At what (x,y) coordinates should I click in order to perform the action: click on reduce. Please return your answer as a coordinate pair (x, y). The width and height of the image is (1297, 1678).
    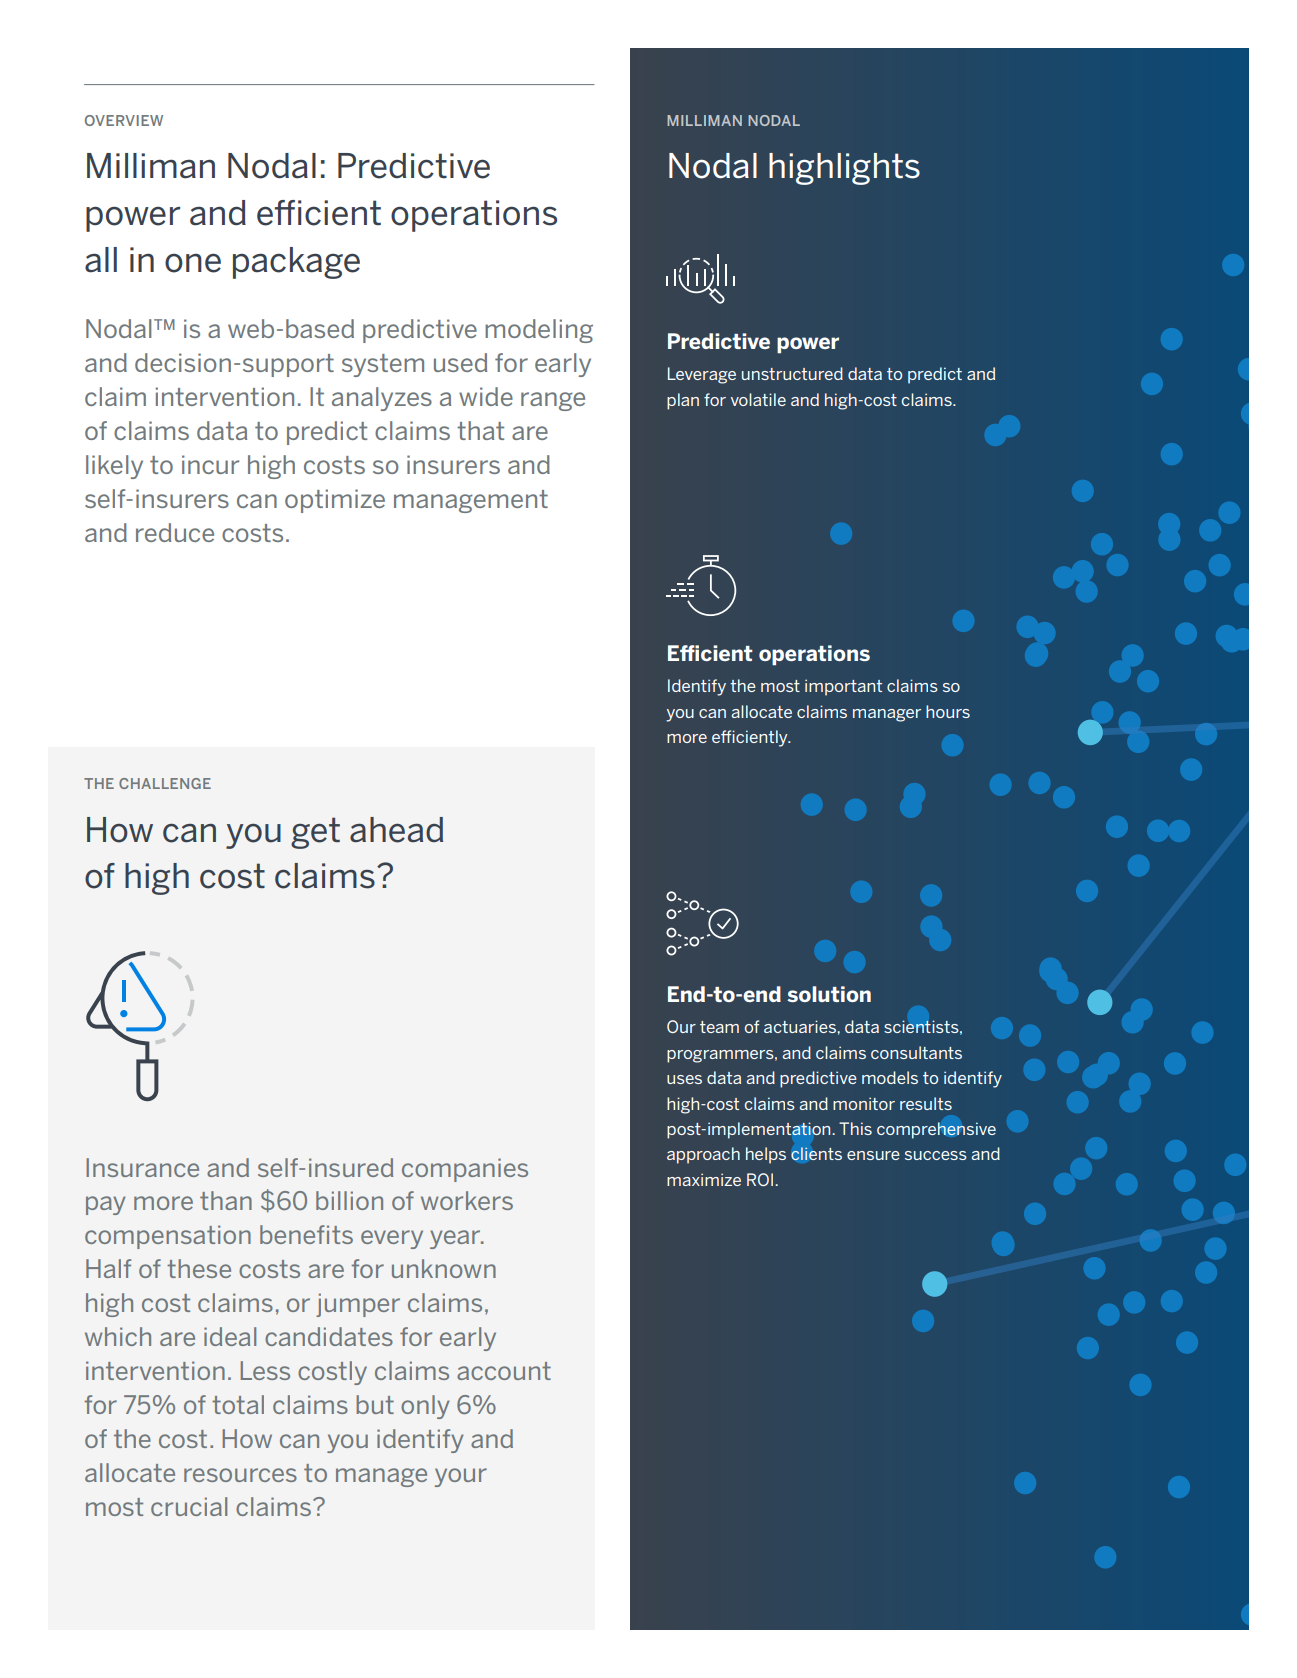
    Looking at the image, I should click on (175, 532).
